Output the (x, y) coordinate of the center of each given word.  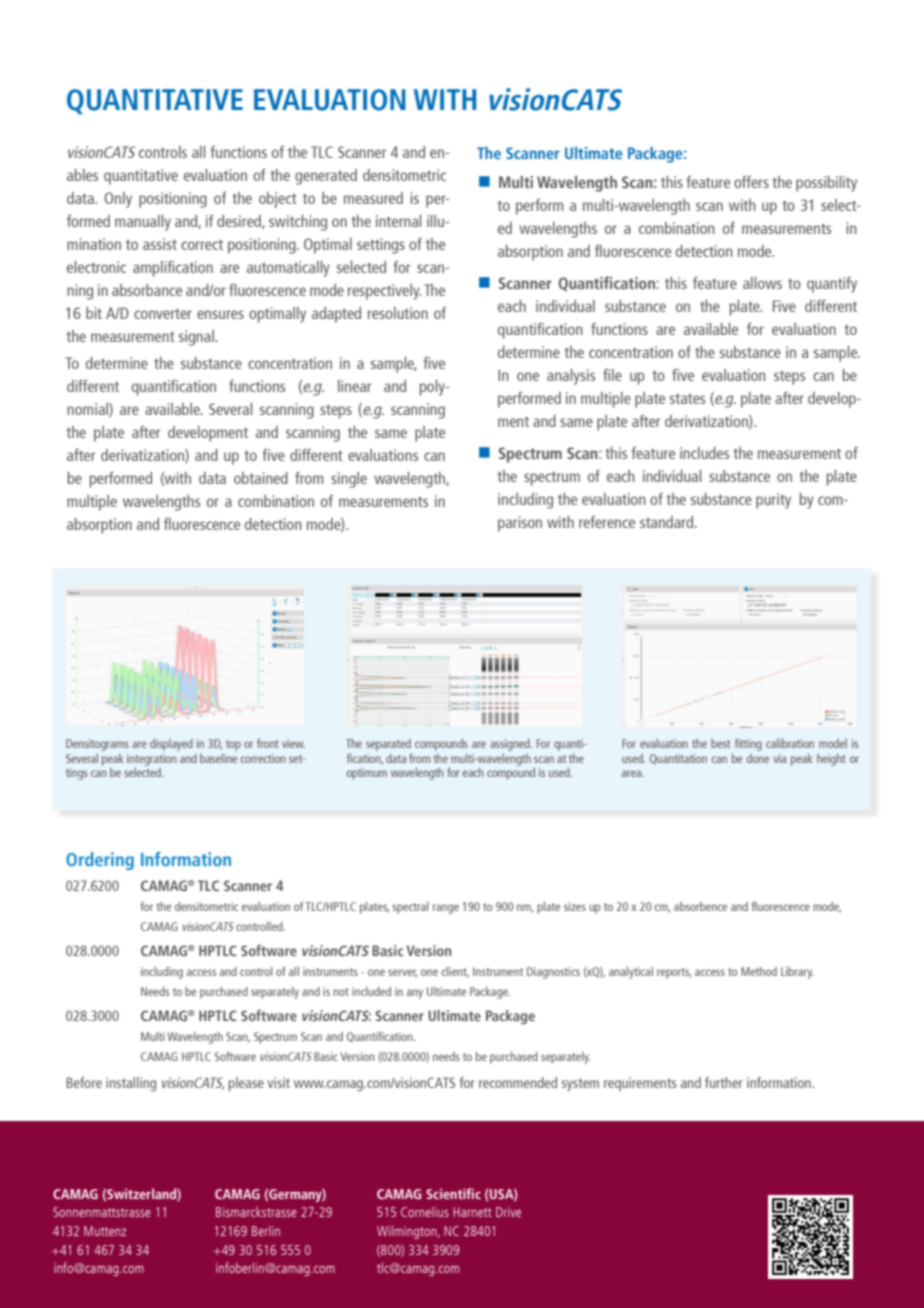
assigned (511, 745)
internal (398, 221)
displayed (171, 745)
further (724, 1082)
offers (751, 182)
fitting (748, 744)
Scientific (453, 1193)
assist (160, 244)
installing (131, 1084)
